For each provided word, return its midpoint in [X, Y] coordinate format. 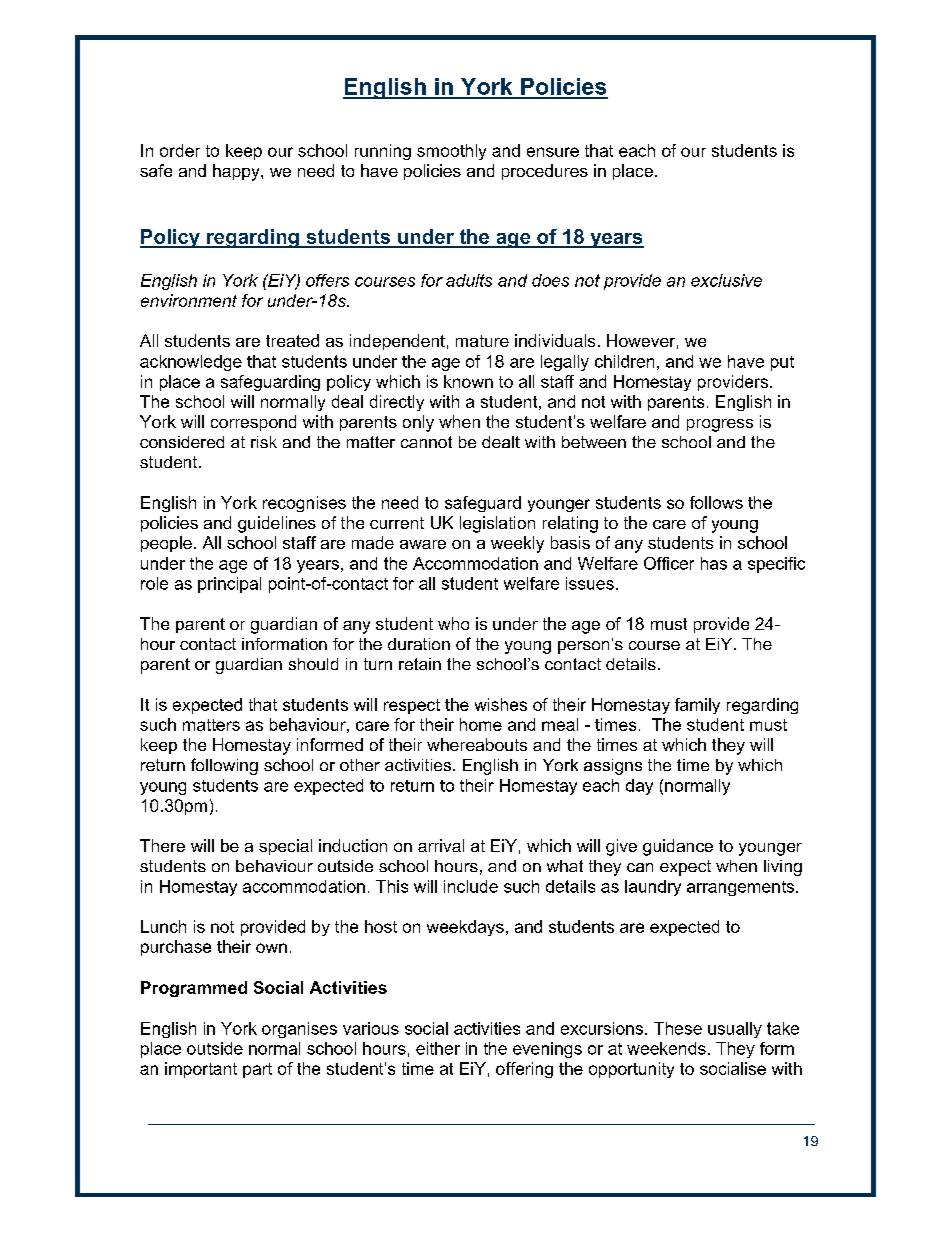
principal [229, 585]
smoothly [451, 152]
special [285, 847]
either [438, 1048]
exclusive [726, 280]
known [468, 381]
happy [237, 172]
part [257, 1070]
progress [720, 425]
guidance [678, 847]
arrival [441, 845]
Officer [669, 563]
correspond [253, 423]
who [453, 623]
